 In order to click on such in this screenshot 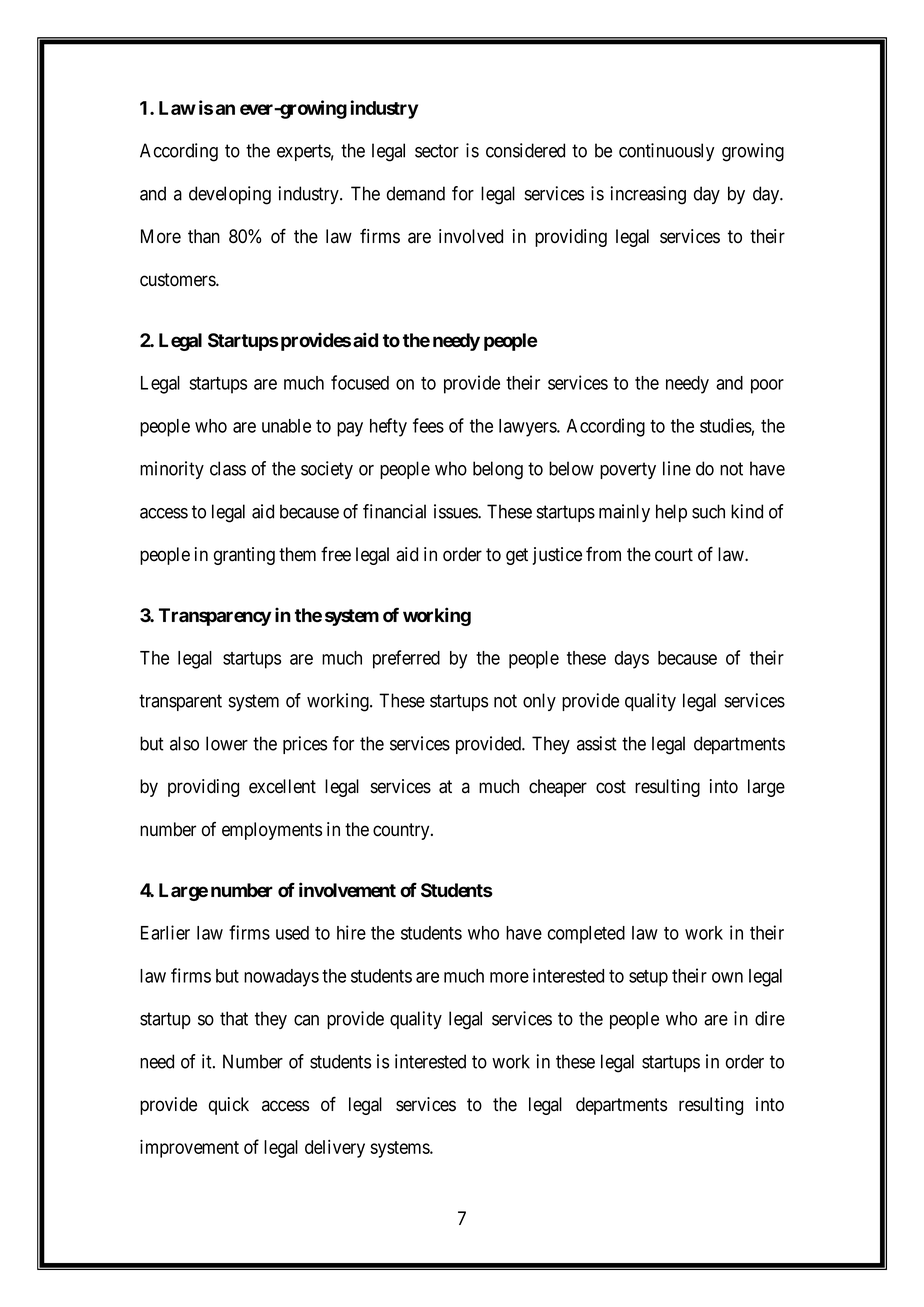, I will do `click(708, 511)`.
